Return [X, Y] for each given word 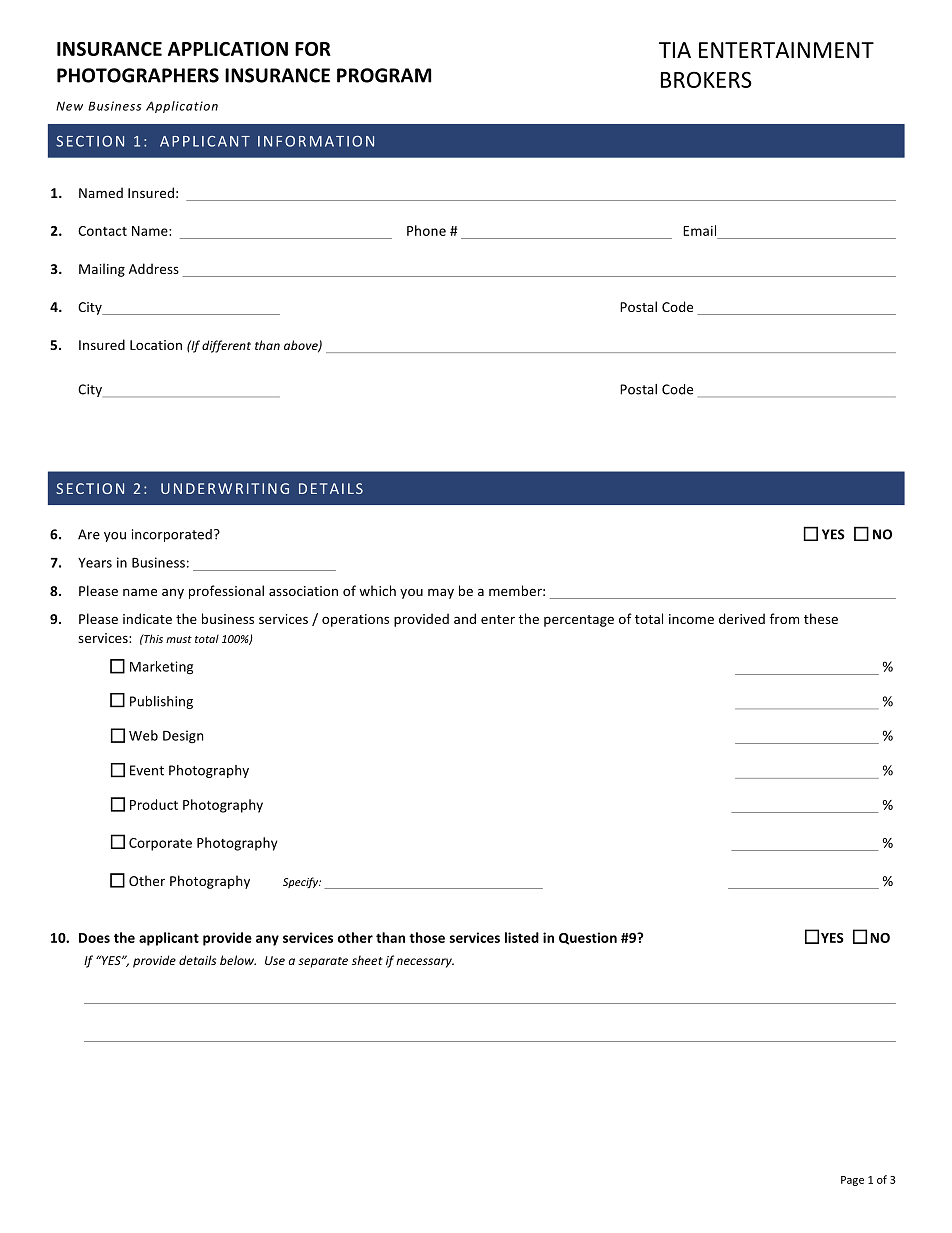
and [465, 618]
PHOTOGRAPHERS [138, 75]
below [238, 960]
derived [742, 618]
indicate [147, 618]
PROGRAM [384, 75]
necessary [425, 963]
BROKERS [706, 79]
